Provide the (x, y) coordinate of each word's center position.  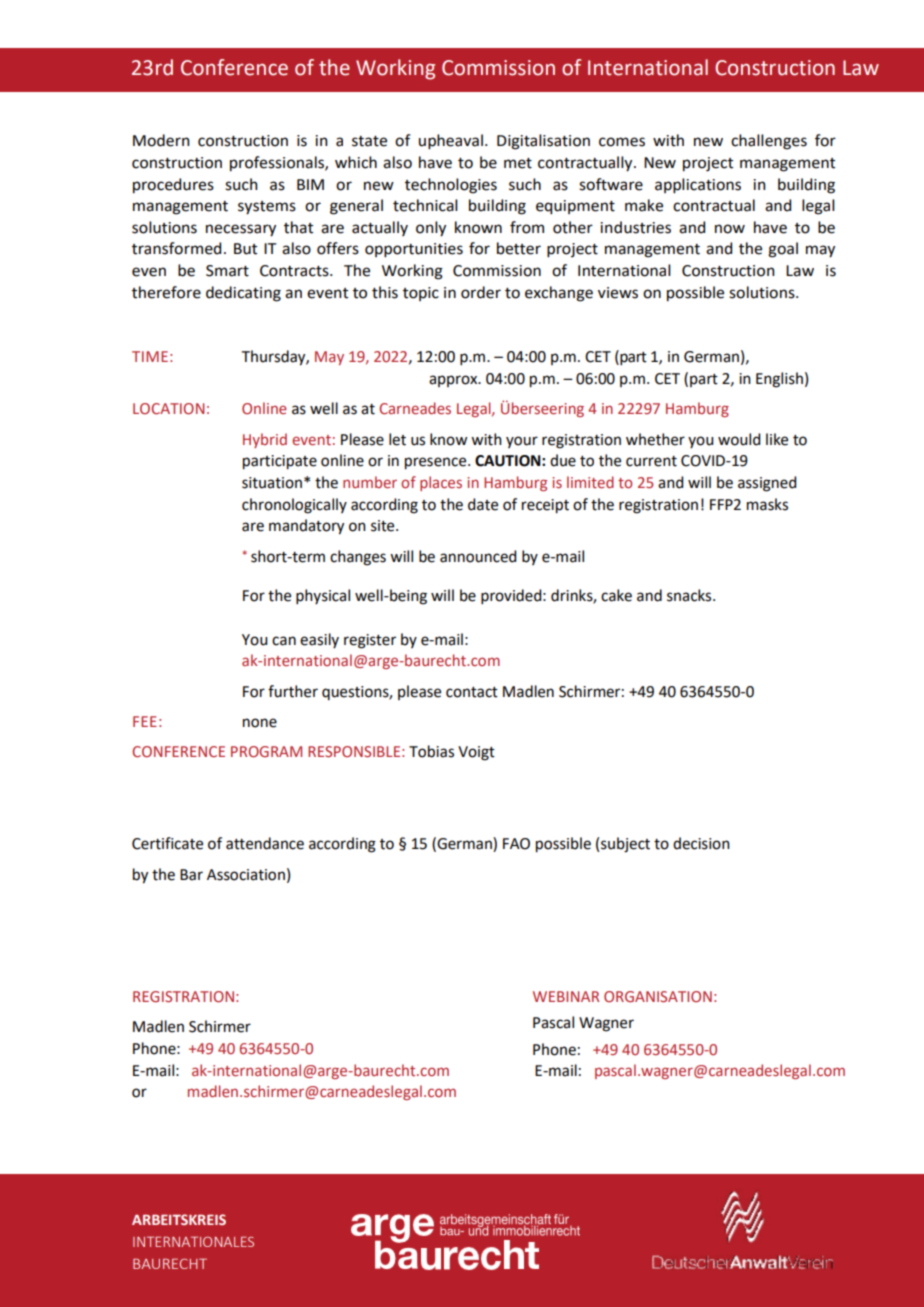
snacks (690, 595)
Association (246, 875)
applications (698, 186)
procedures (173, 185)
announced (478, 556)
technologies (451, 186)
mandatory (306, 527)
